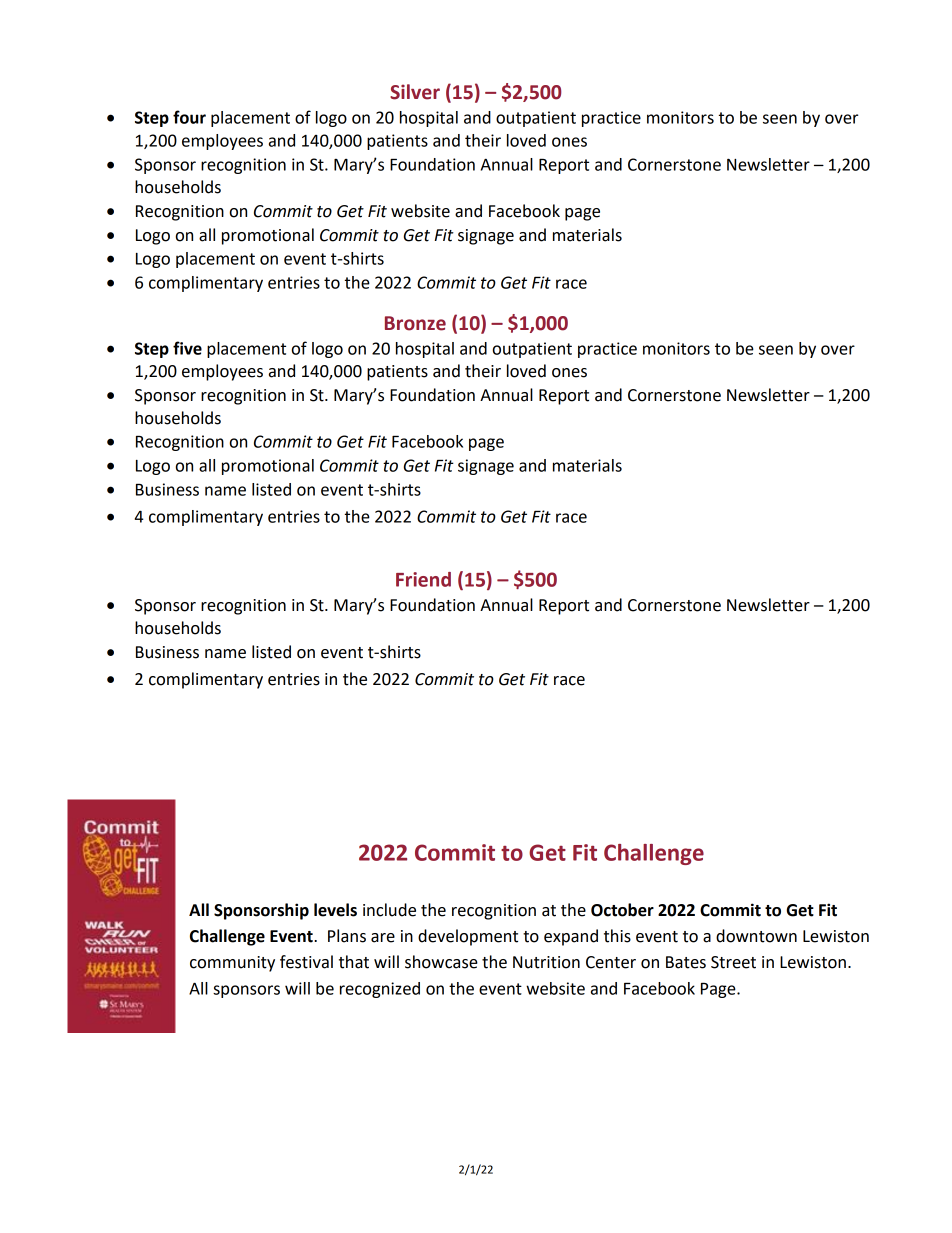 The height and width of the screenshot is (1233, 952). Describe the element at coordinates (232, 964) in the screenshot. I see `community` at that location.
